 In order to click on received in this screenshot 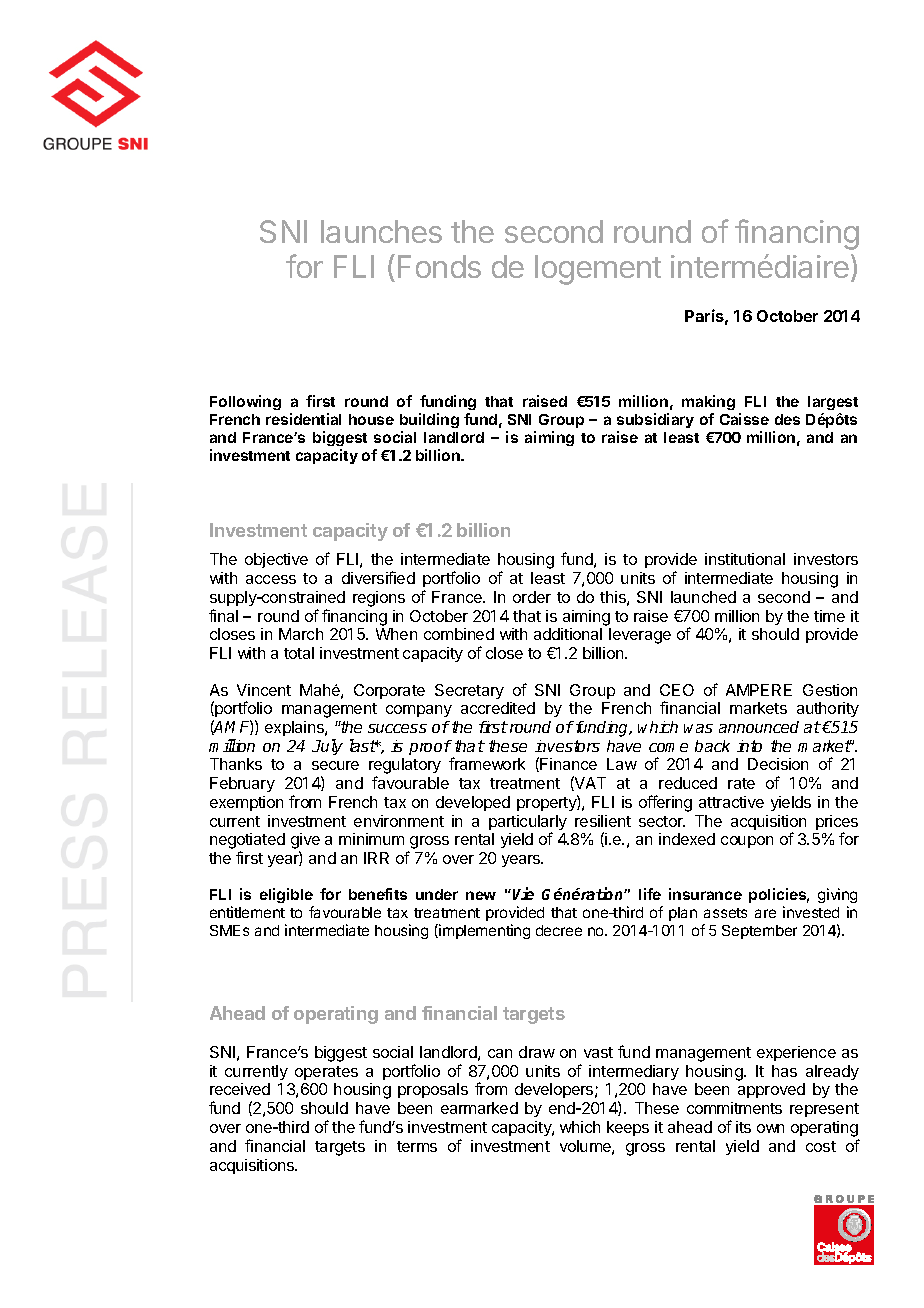, I will do `click(240, 1089)`.
